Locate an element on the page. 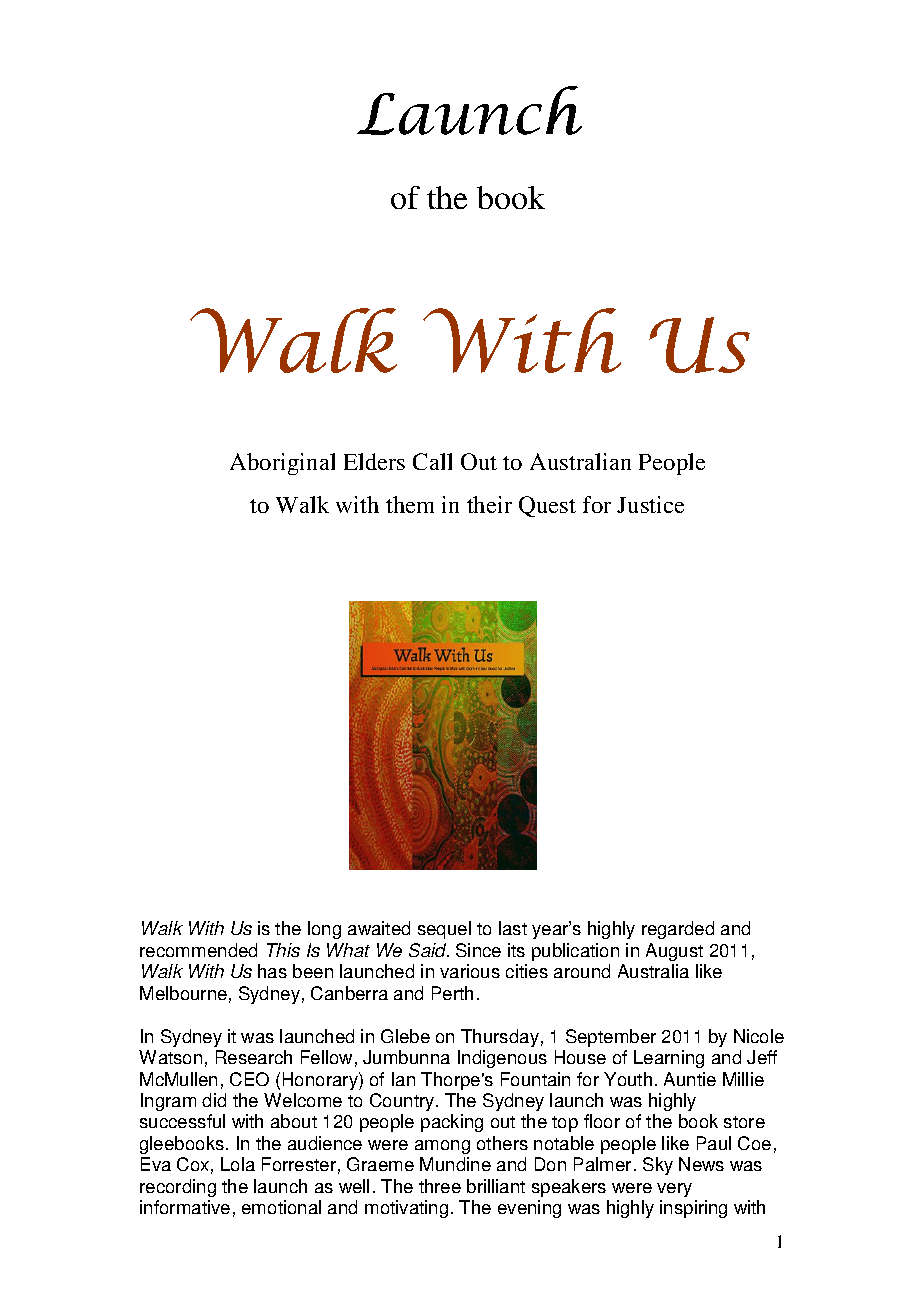 Image resolution: width=924 pixels, height=1308 pixels. very is located at coordinates (674, 1190).
